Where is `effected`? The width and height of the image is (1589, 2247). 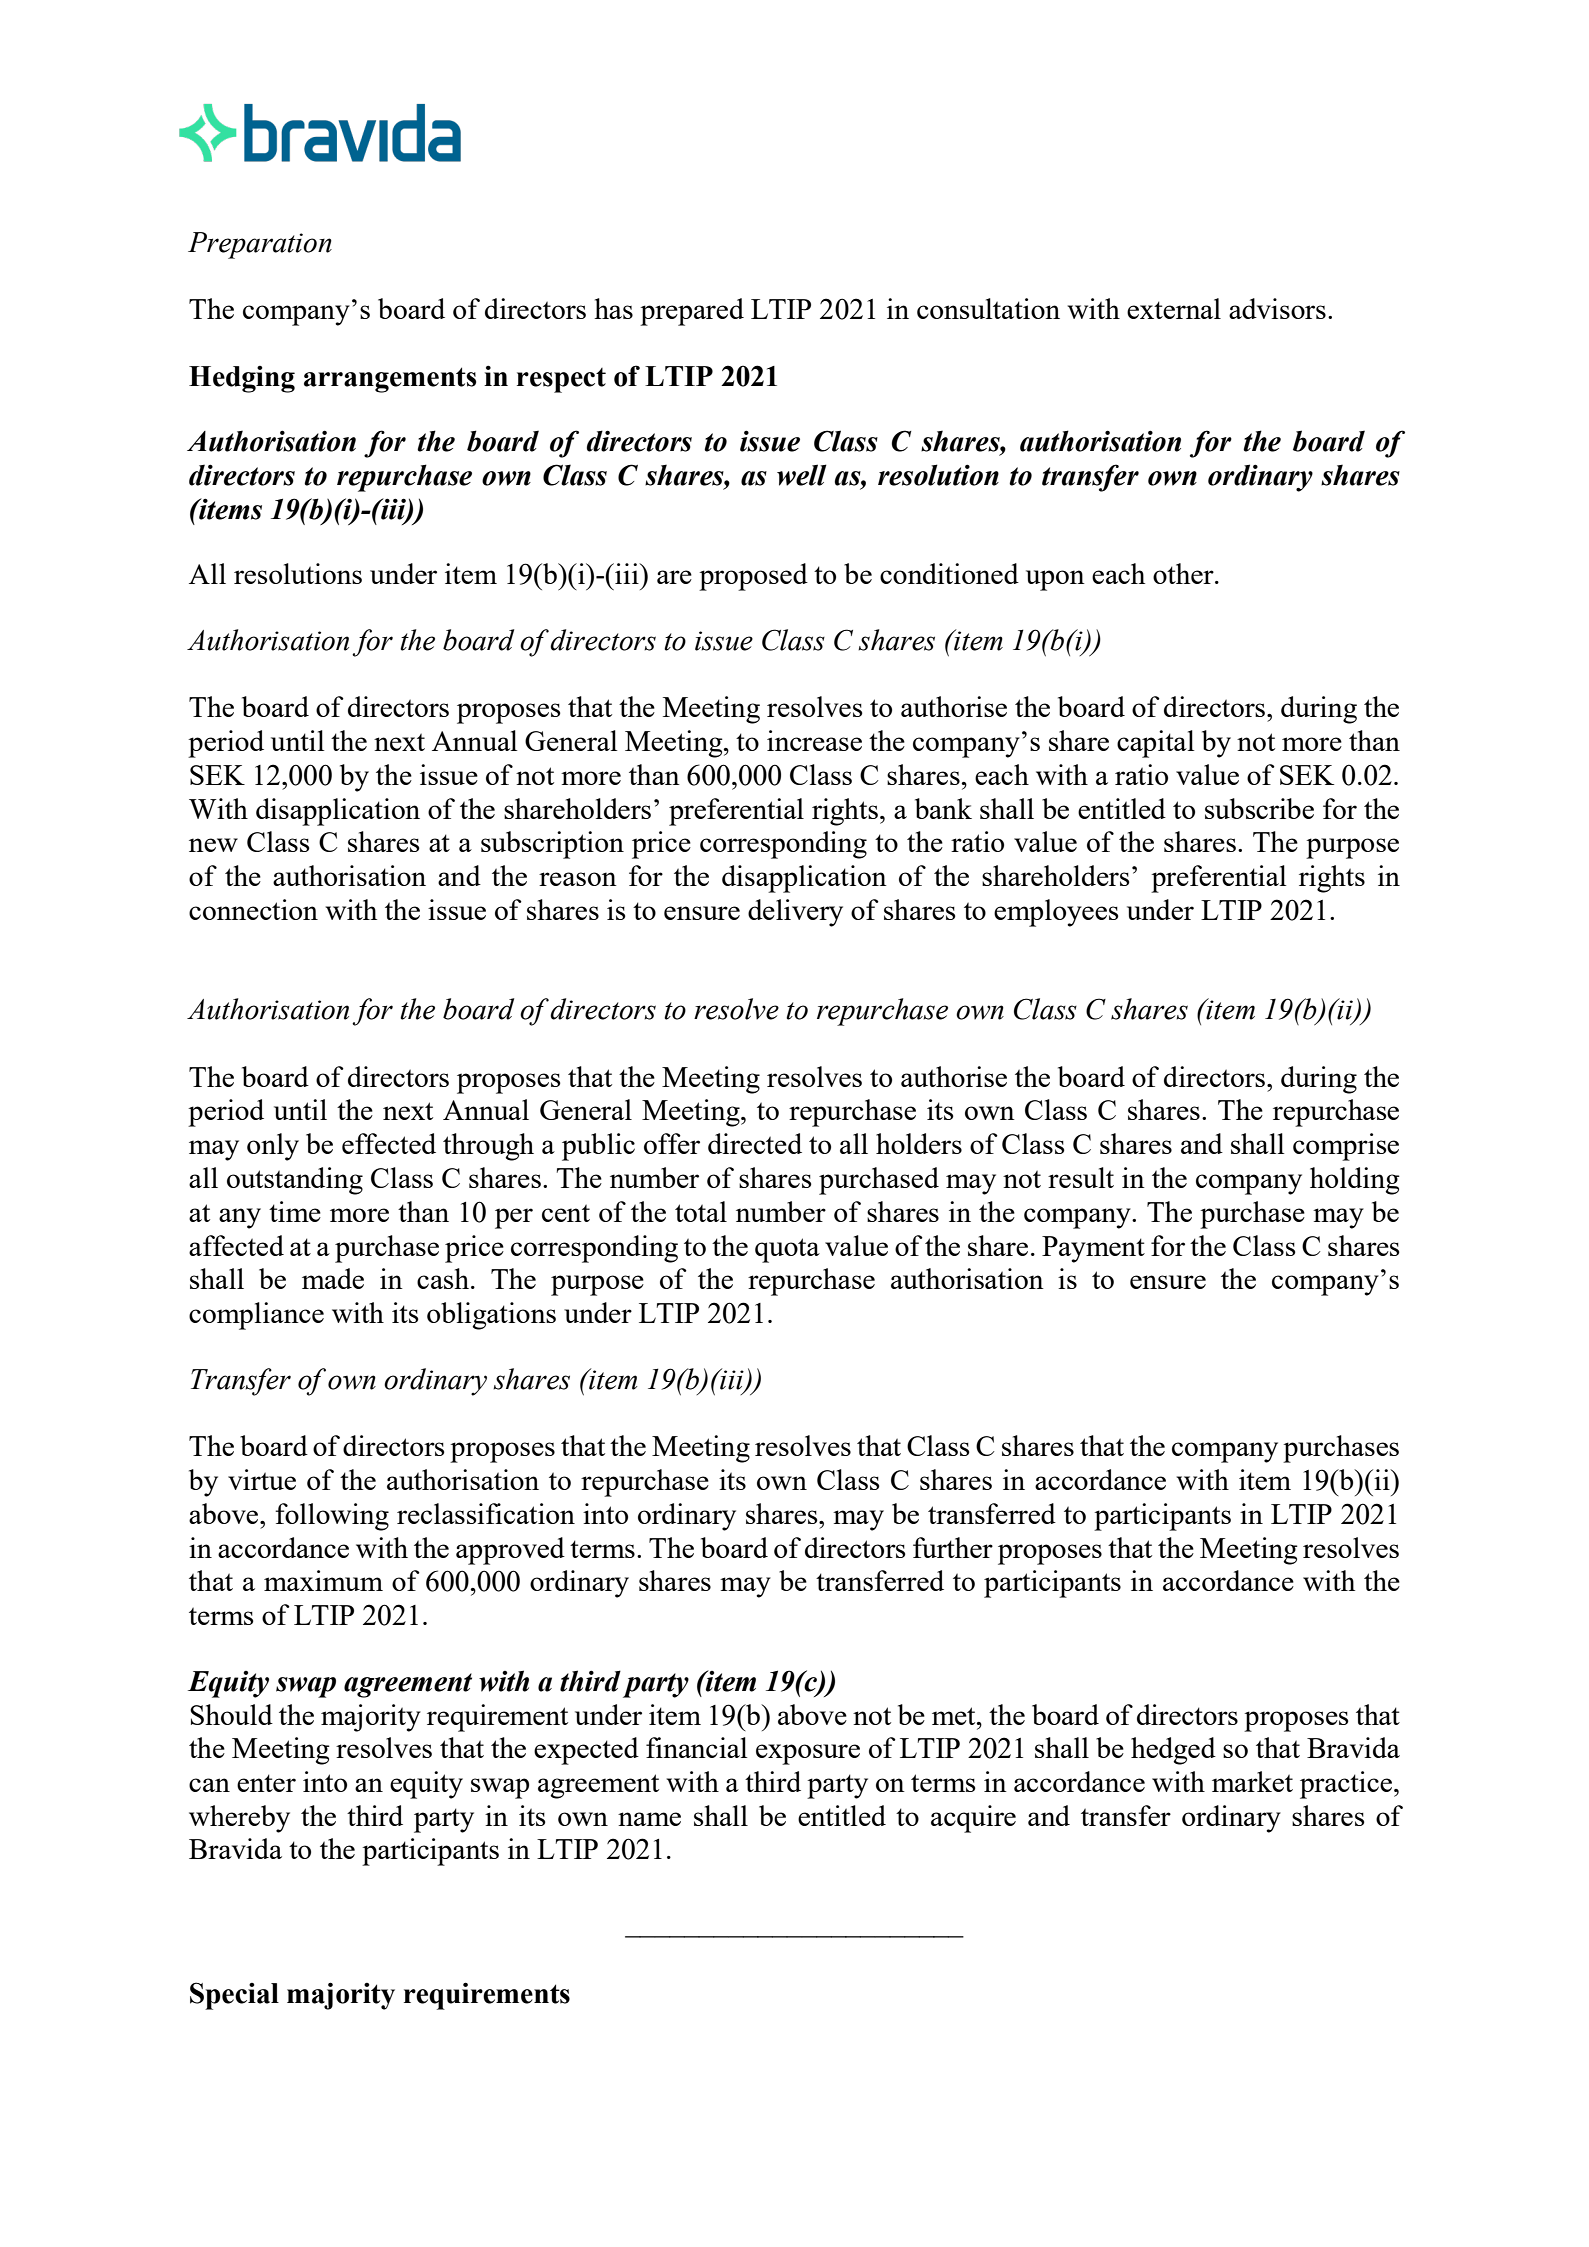
effected is located at coordinates (389, 1143).
